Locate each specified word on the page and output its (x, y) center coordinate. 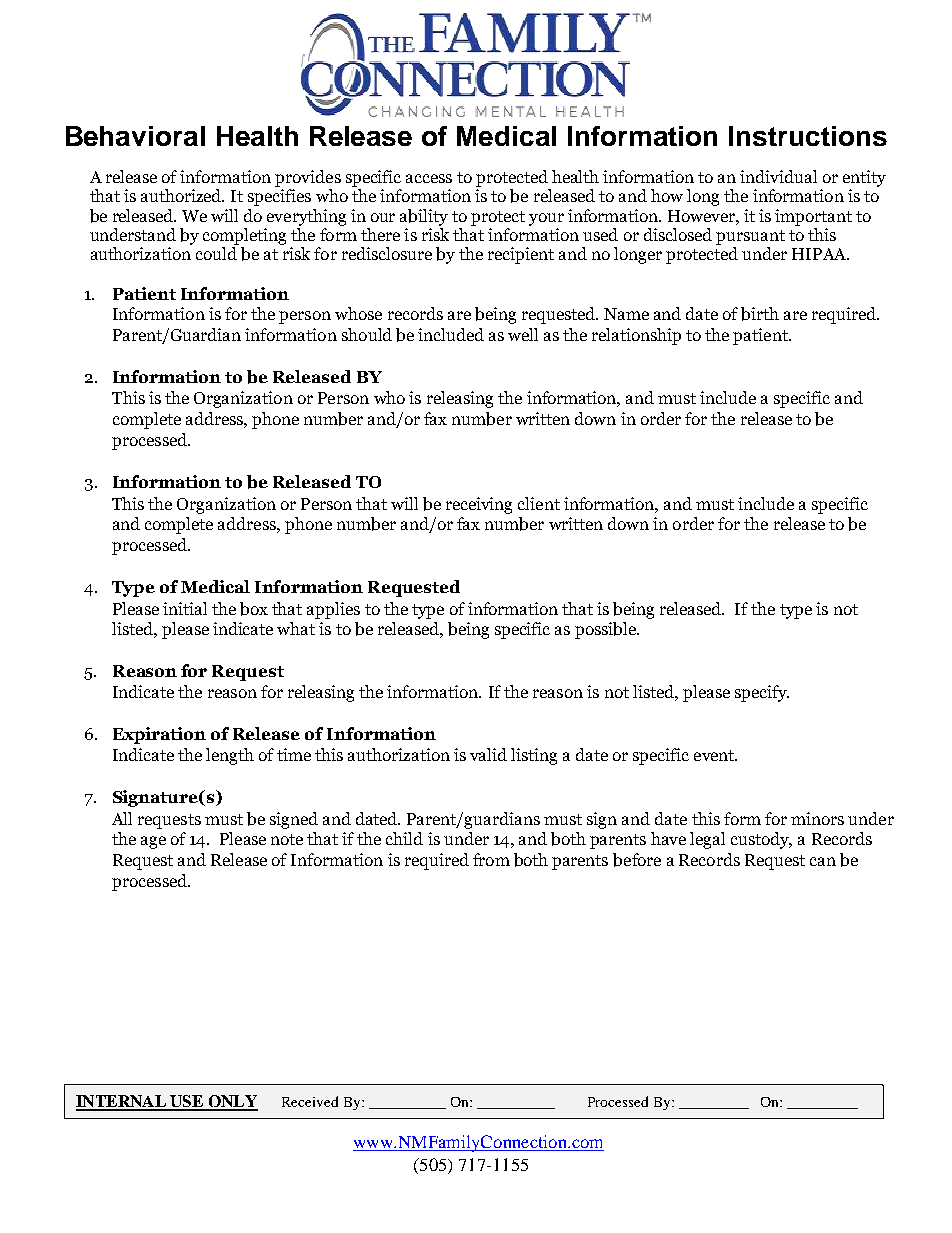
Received (310, 1101)
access (429, 178)
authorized (182, 195)
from (491, 859)
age (153, 842)
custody (761, 840)
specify (762, 693)
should (367, 334)
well (523, 334)
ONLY (232, 1102)
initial (185, 608)
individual (778, 176)
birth (760, 314)
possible (607, 630)
